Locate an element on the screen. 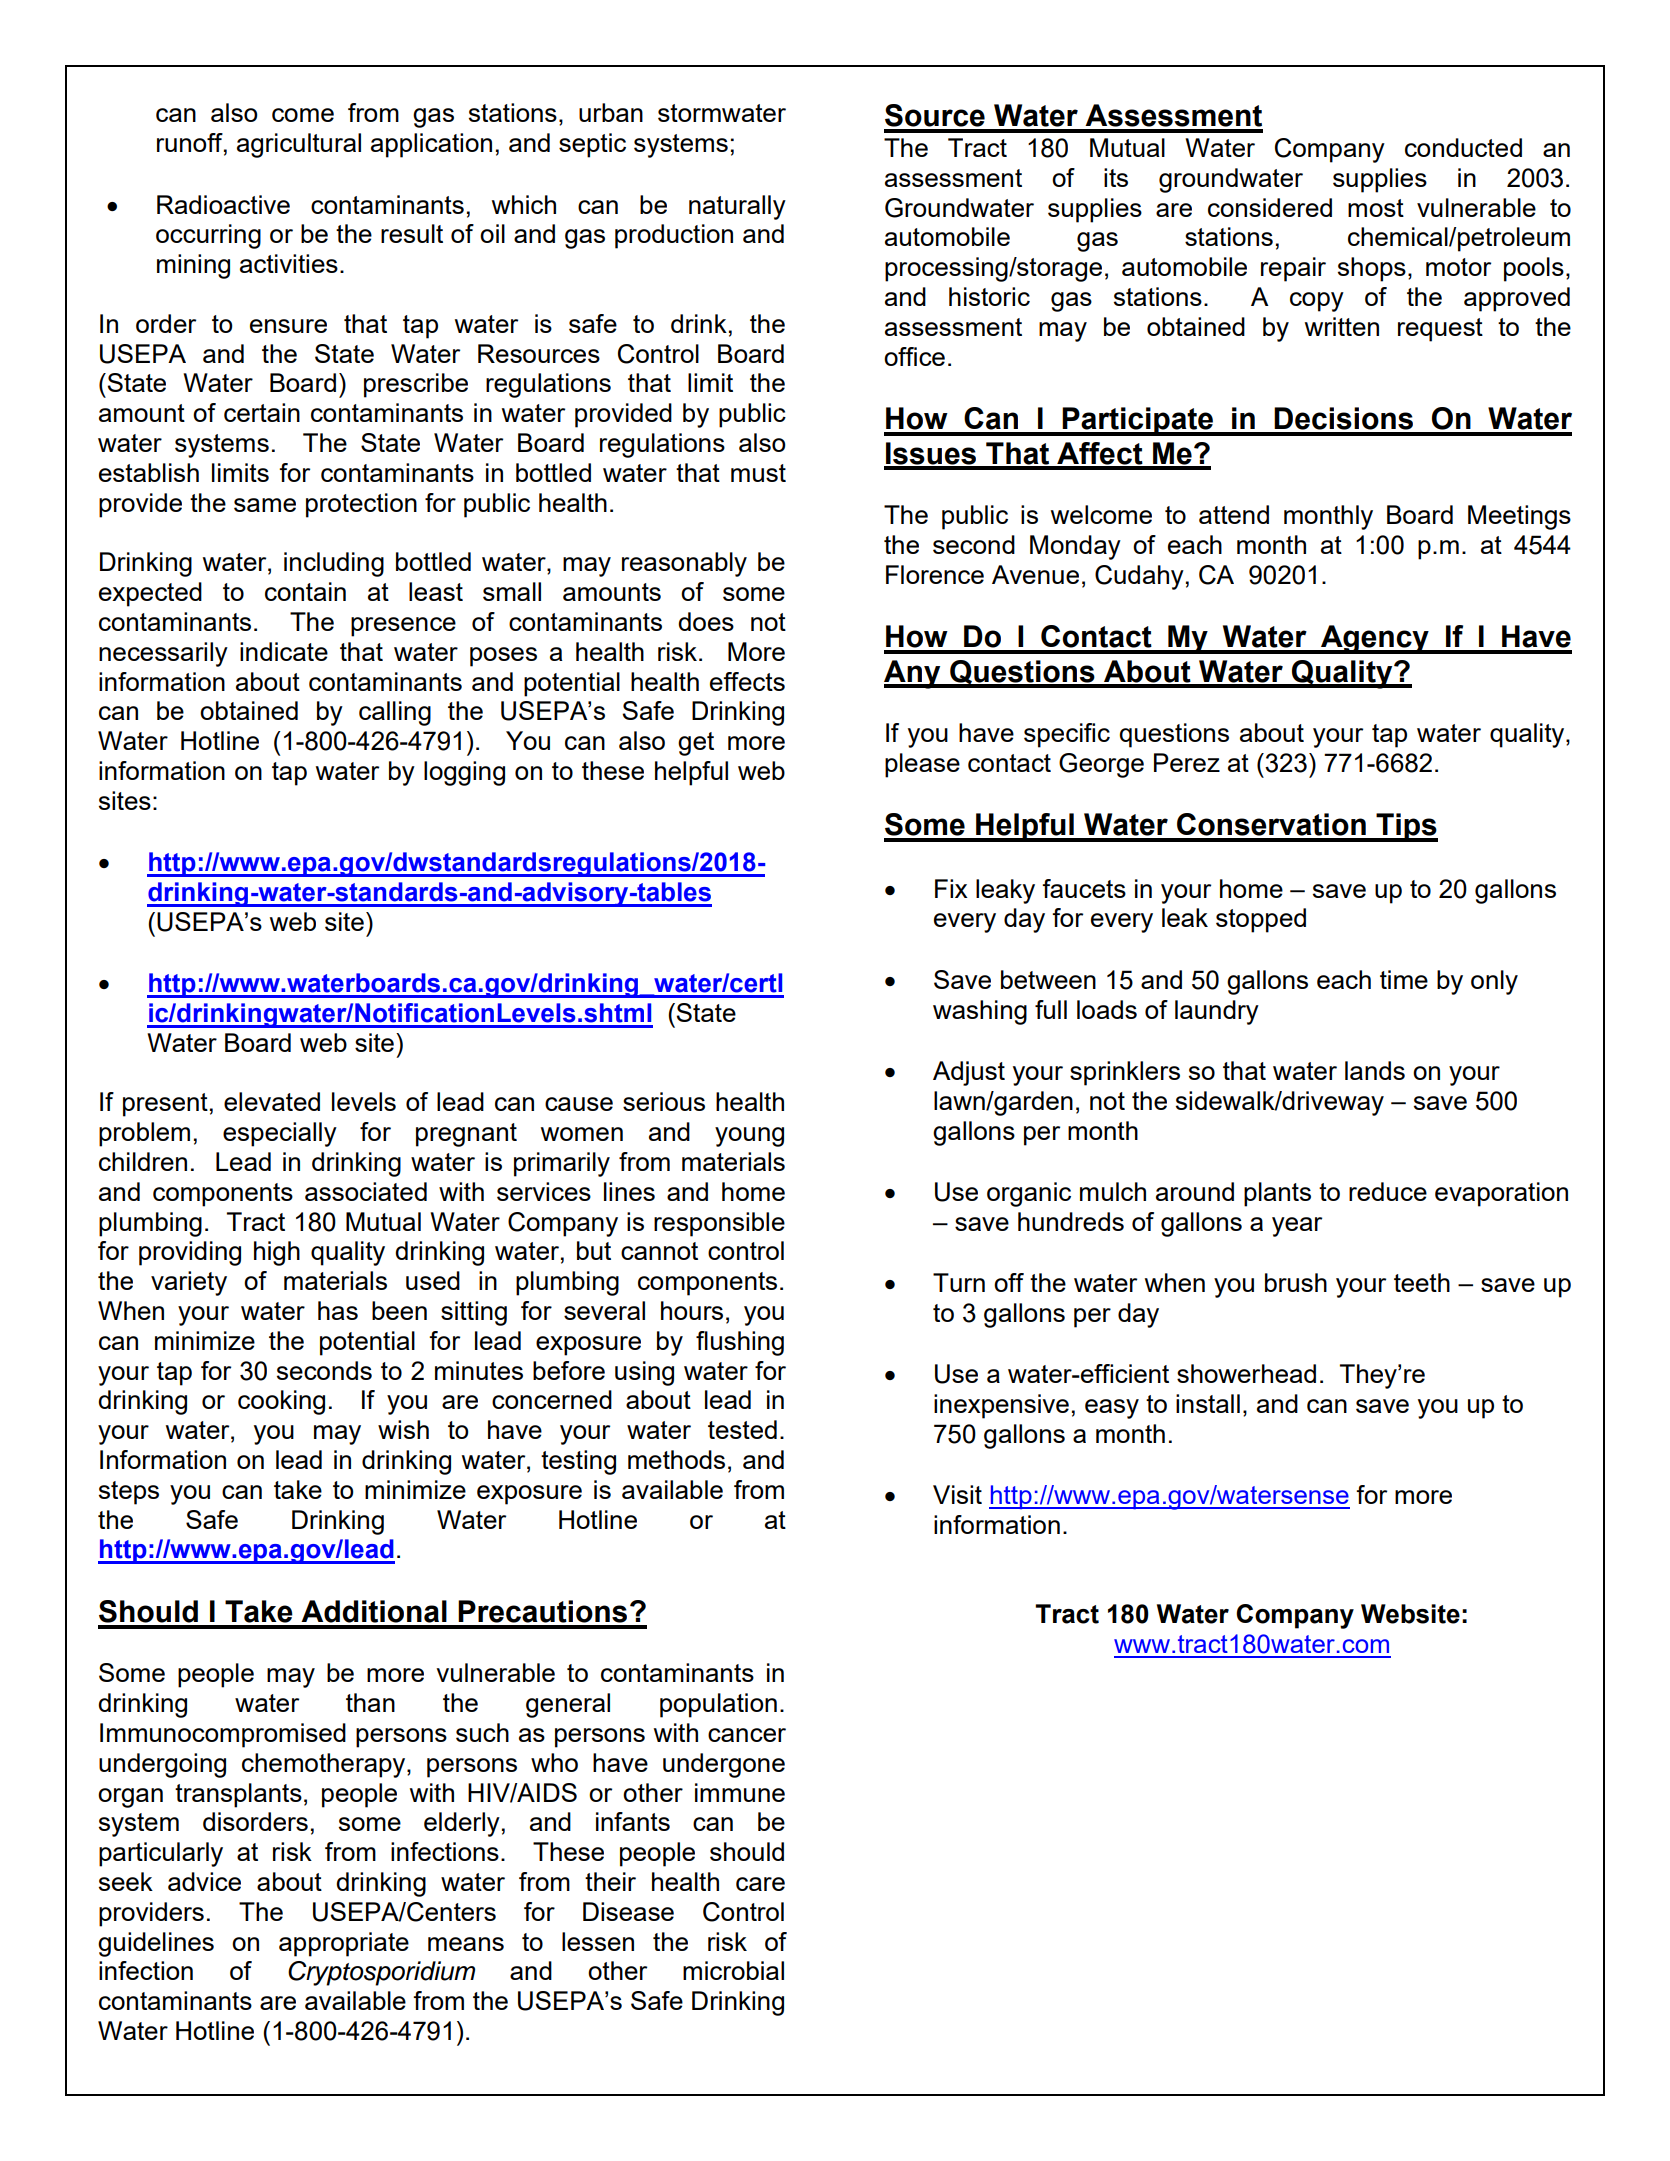 The image size is (1670, 2161). microbial is located at coordinates (733, 1970).
